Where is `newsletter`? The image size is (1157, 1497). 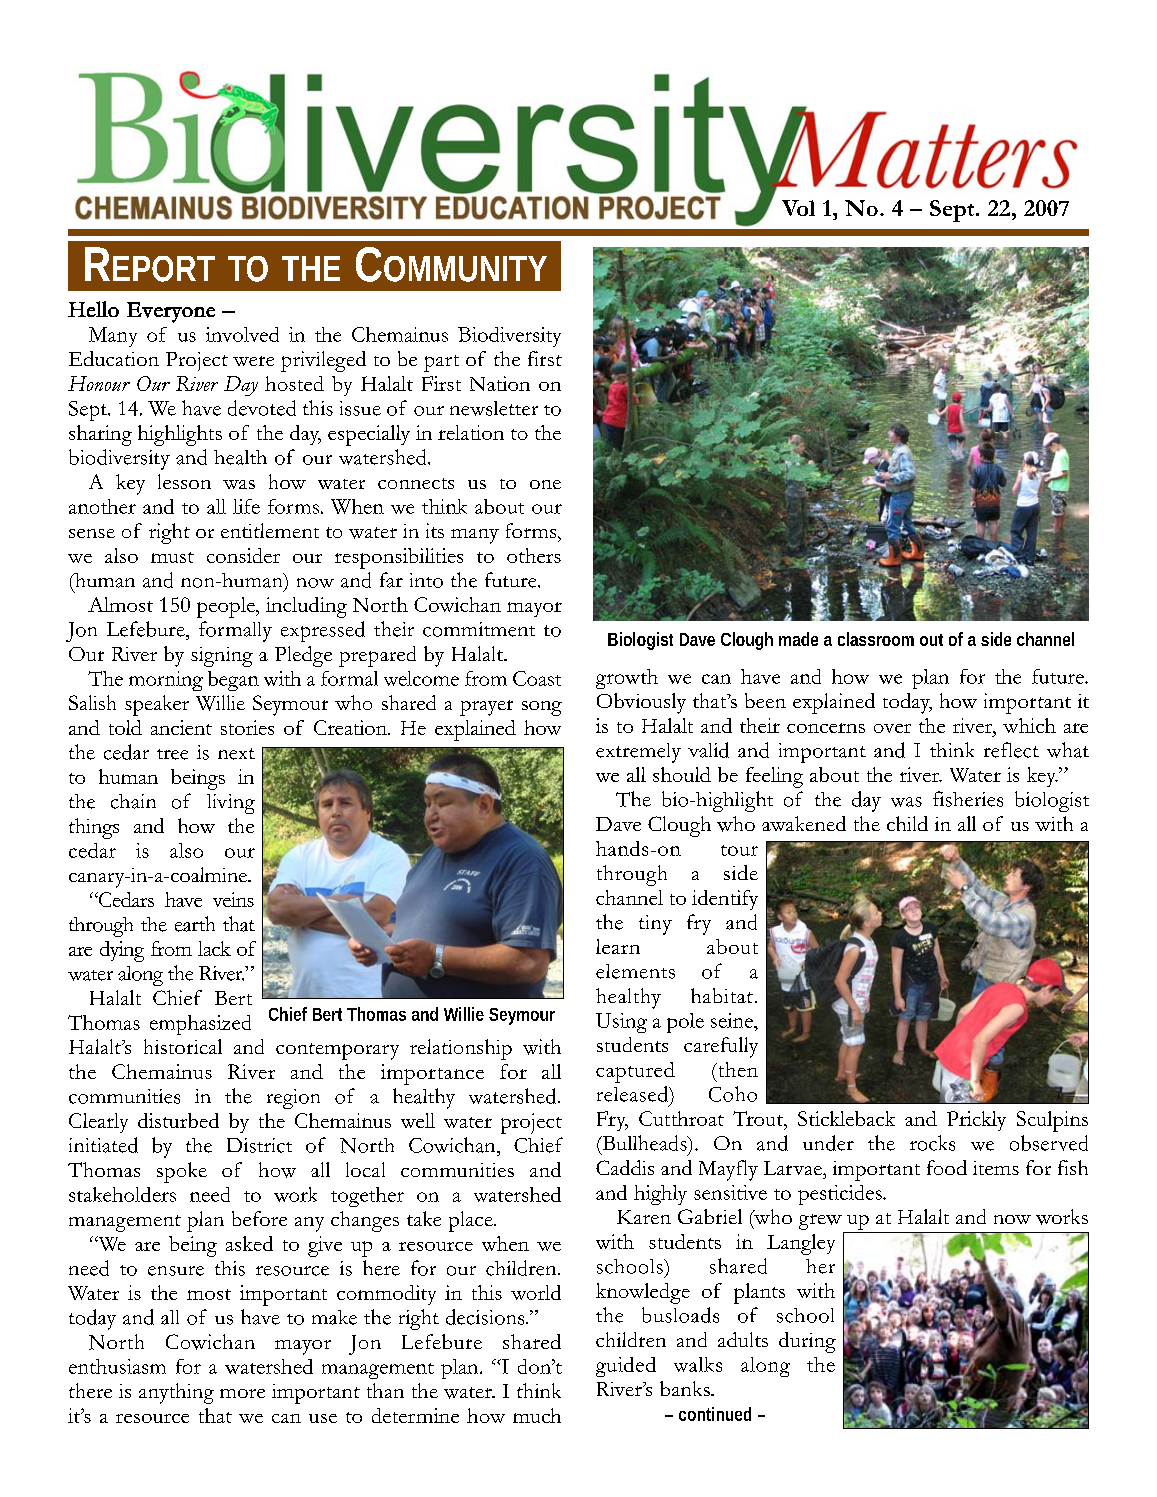 newsletter is located at coordinates (494, 408).
